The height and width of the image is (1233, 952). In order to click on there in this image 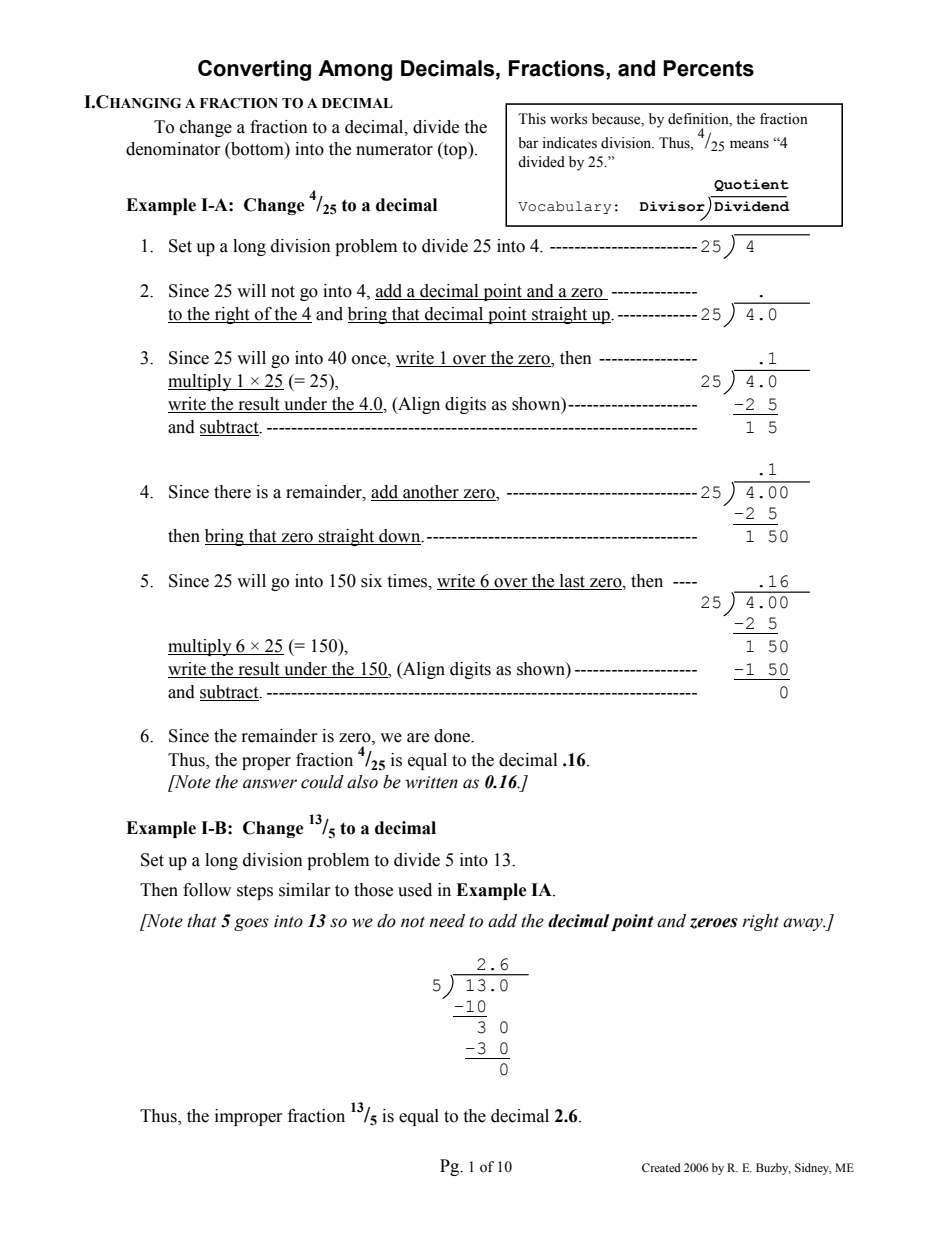, I will do `click(232, 492)`.
